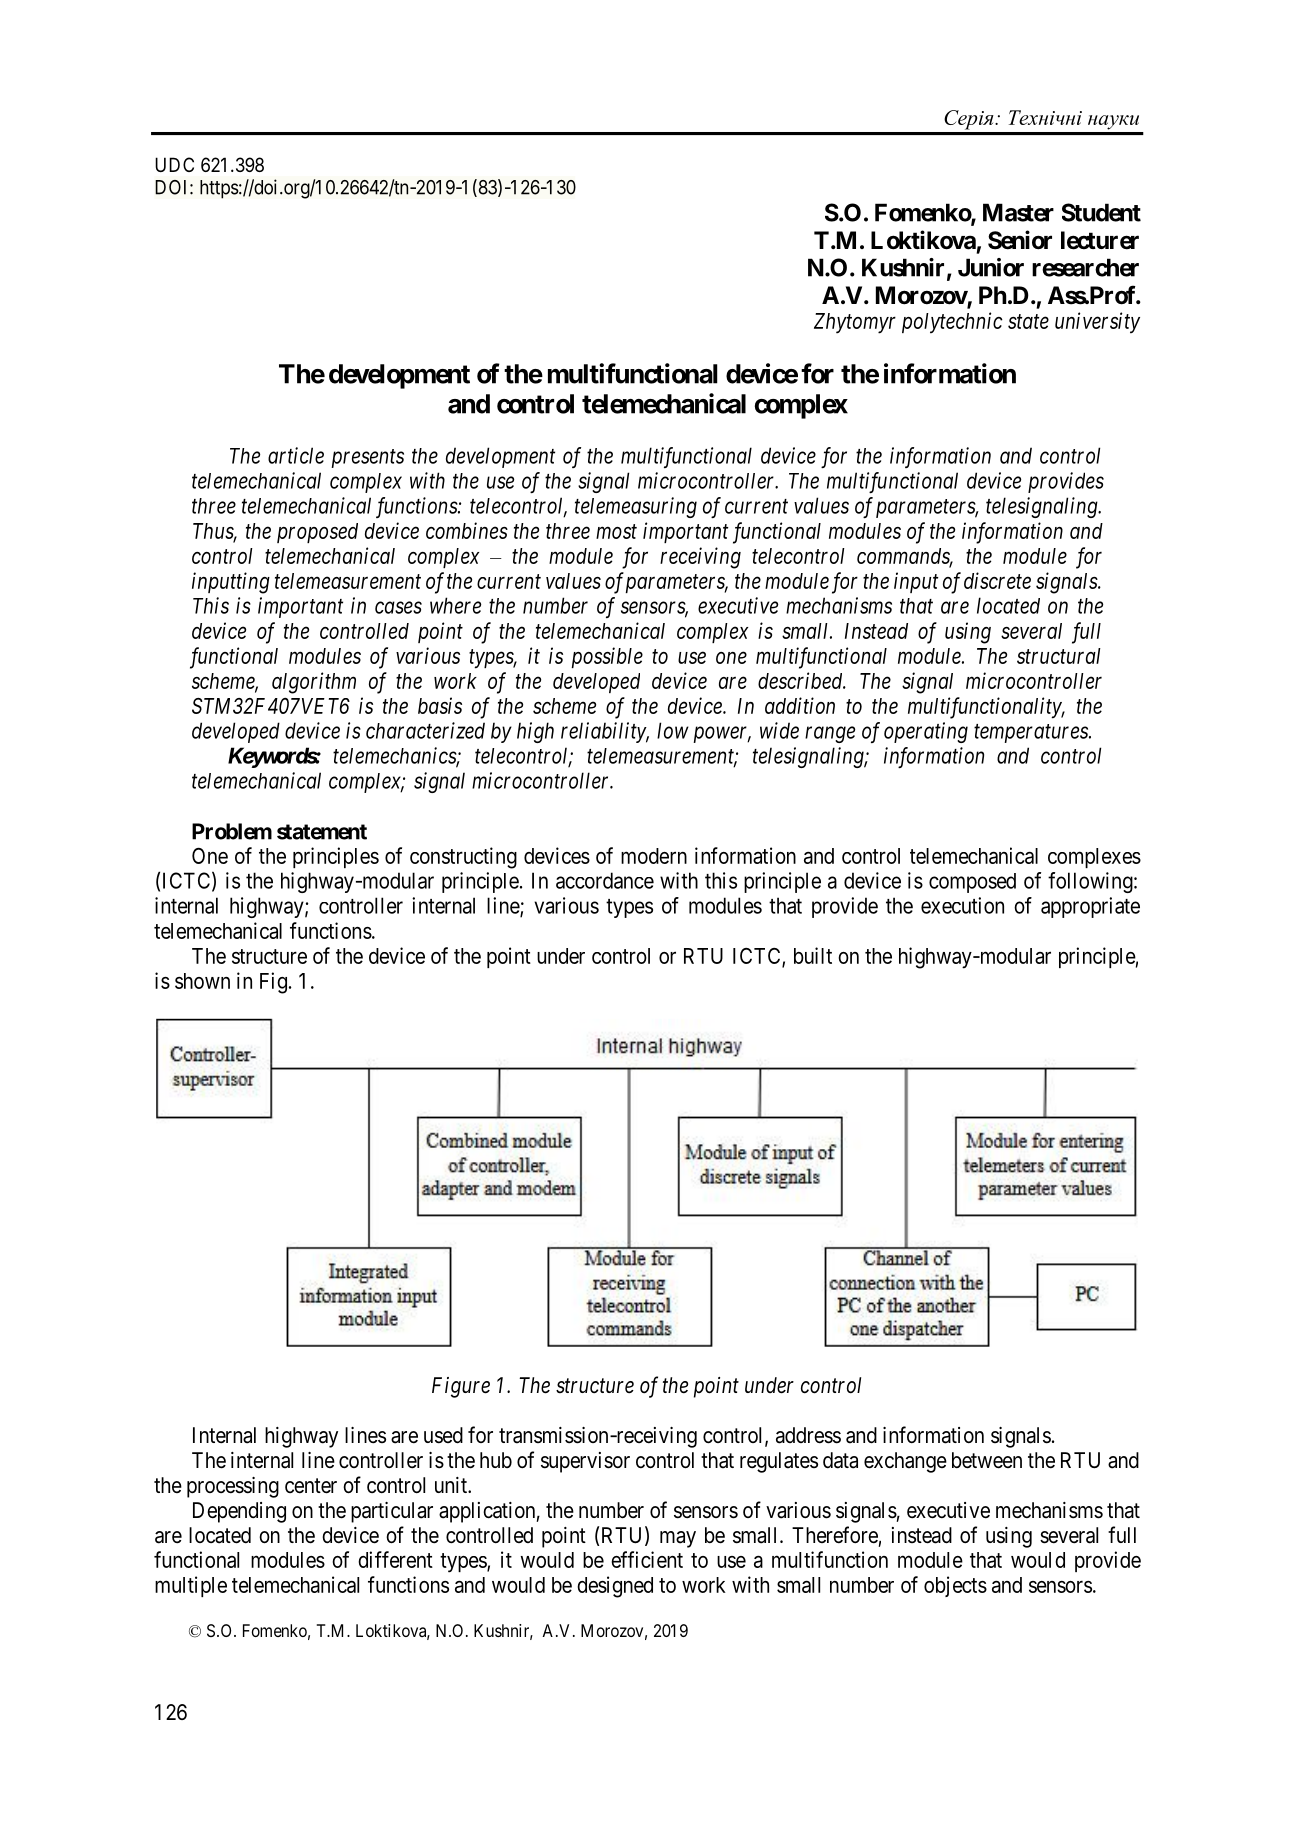 The image size is (1294, 1830). I want to click on Depending, so click(239, 1512).
